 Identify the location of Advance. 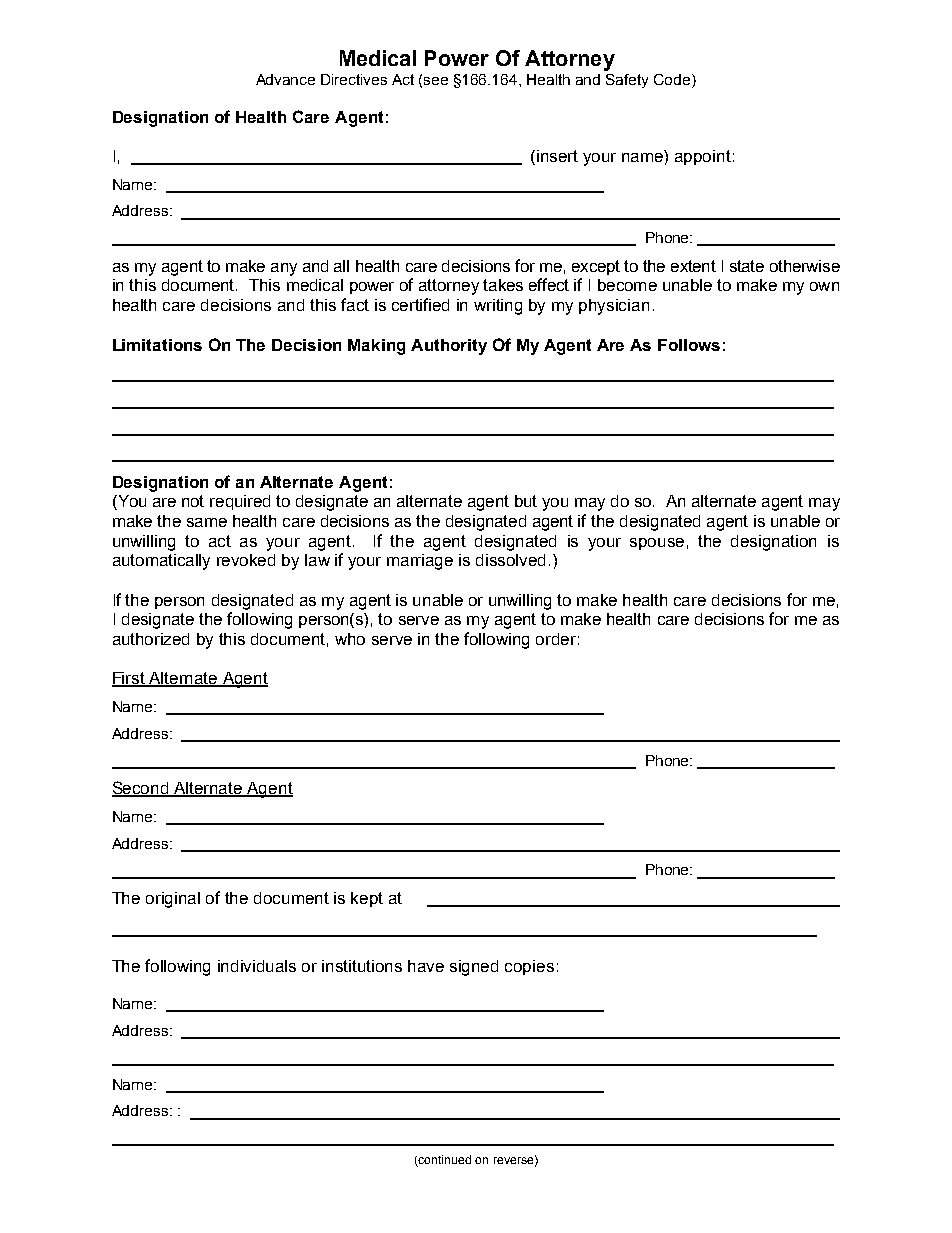
(285, 79).
